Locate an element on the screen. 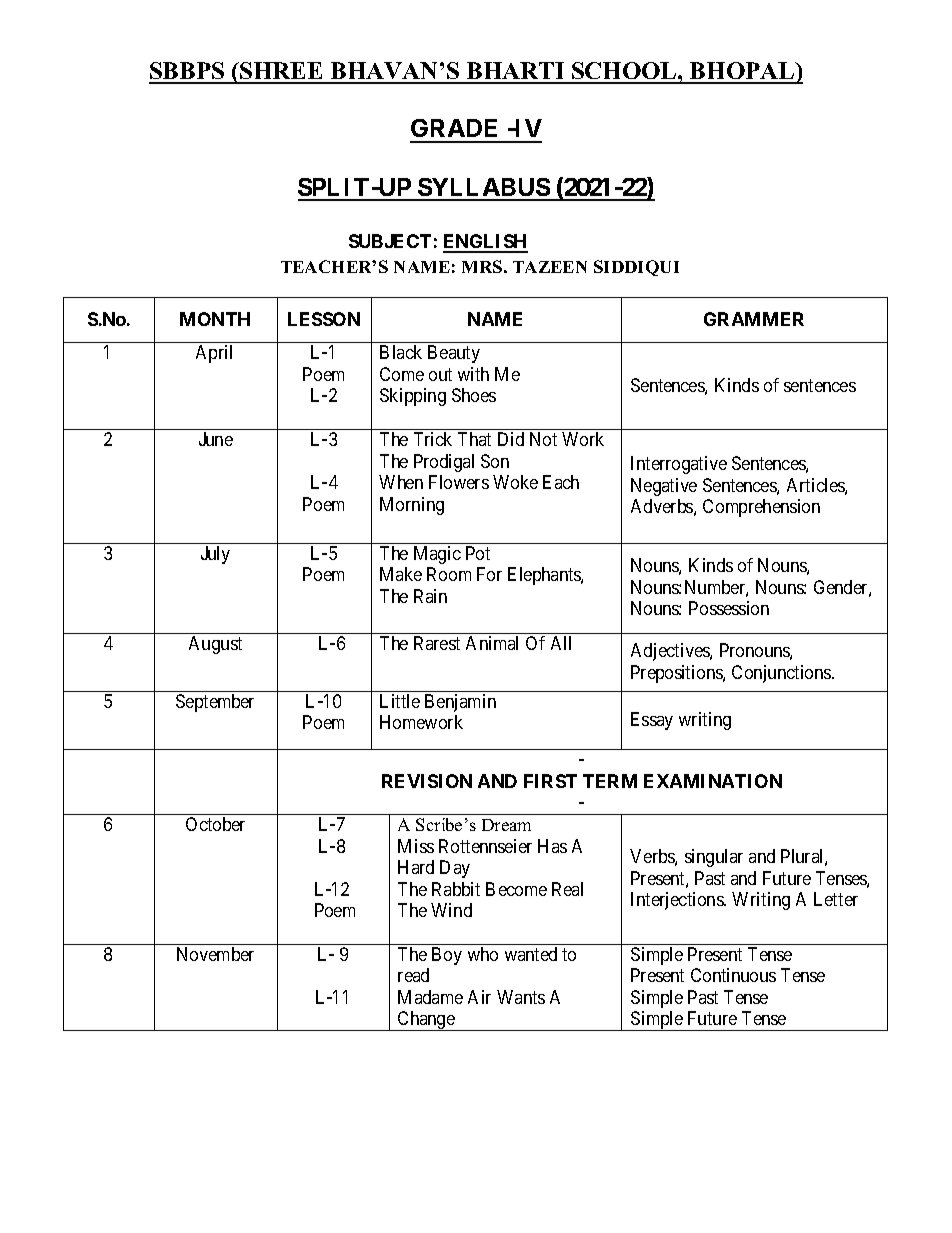 The image size is (952, 1233). September is located at coordinates (215, 703).
